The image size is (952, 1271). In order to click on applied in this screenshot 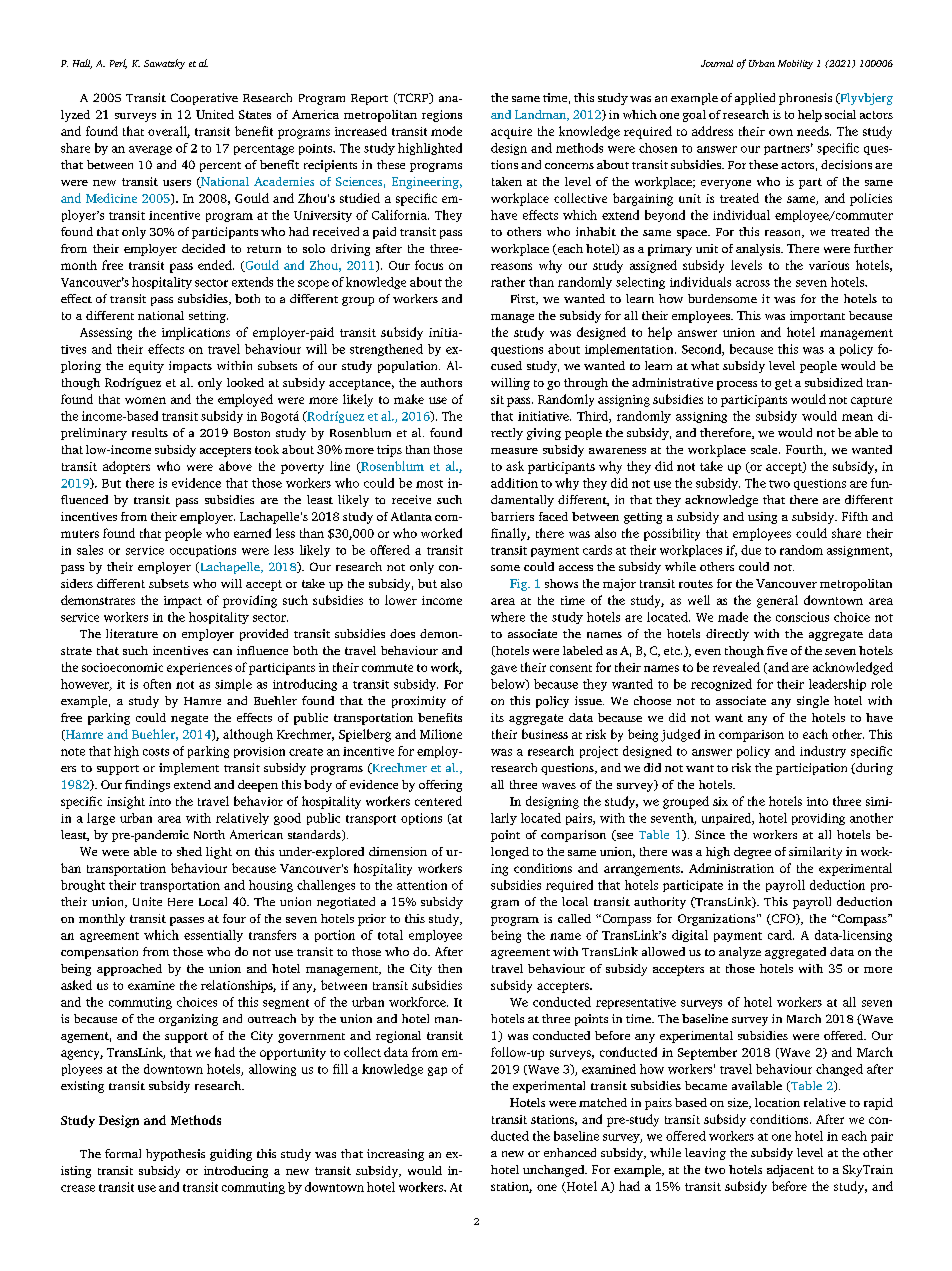, I will do `click(755, 99)`.
